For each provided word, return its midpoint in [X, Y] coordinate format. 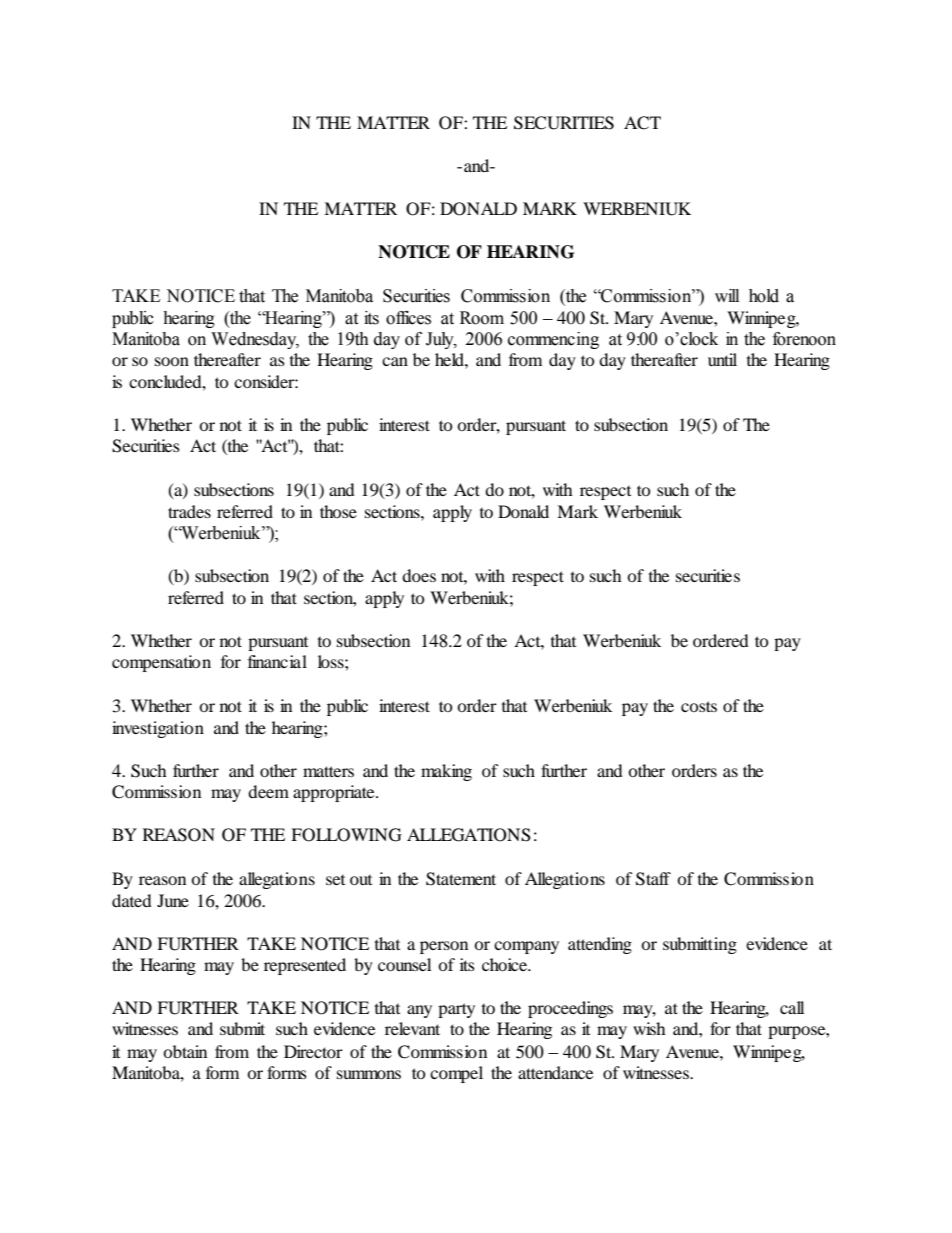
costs [699, 706]
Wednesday [255, 340]
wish [649, 1028]
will [727, 295]
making [446, 772]
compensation [161, 663]
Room [482, 318]
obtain [185, 1051]
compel [456, 1074]
